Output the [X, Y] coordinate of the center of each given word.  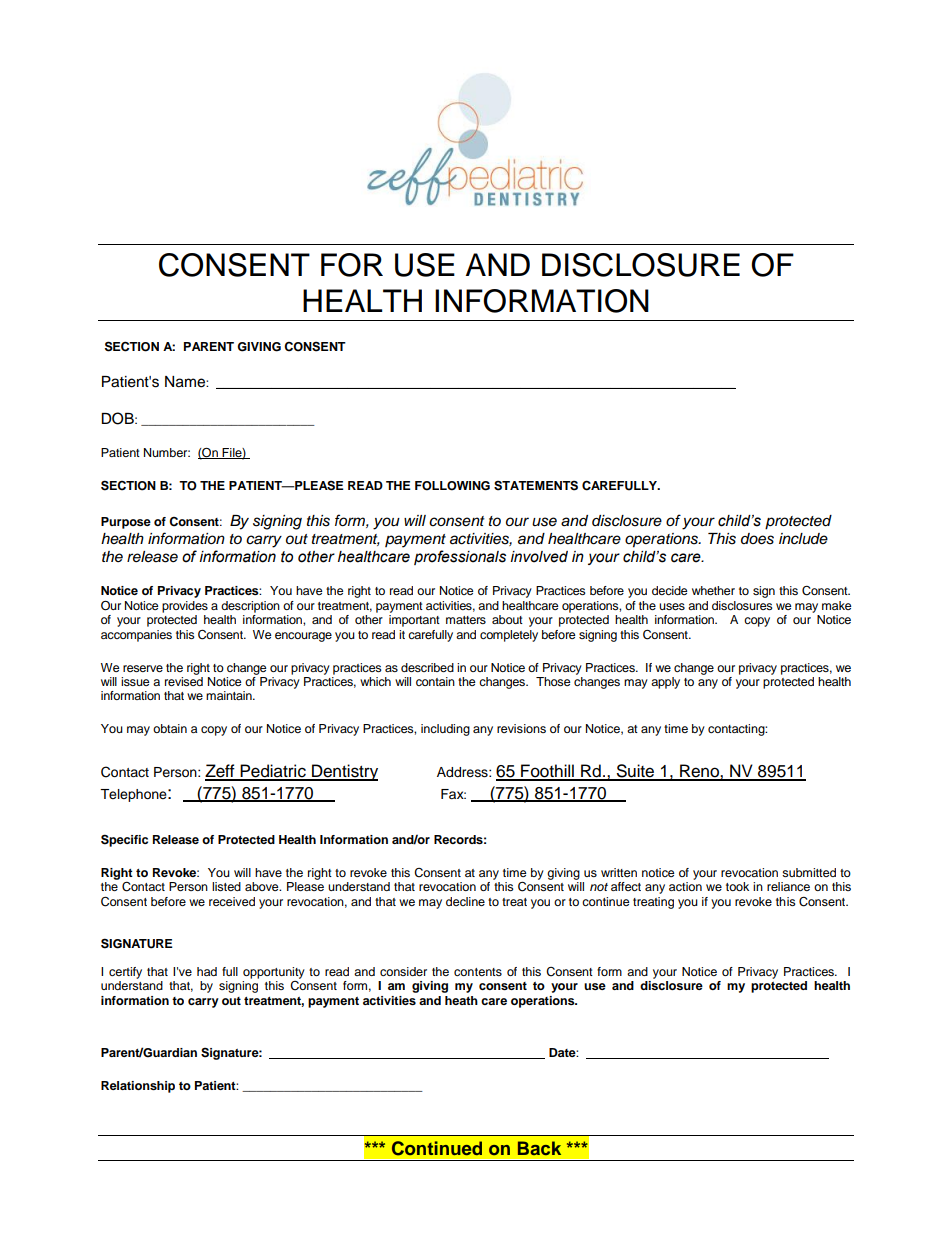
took [737, 886]
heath [461, 1000]
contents [478, 972]
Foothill [547, 772]
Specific [124, 840]
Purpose [126, 523]
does [757, 539]
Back [539, 1148]
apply [665, 683]
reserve [143, 668]
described [427, 667]
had [207, 971]
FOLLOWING [452, 486]
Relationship [138, 1087]
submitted [809, 872]
